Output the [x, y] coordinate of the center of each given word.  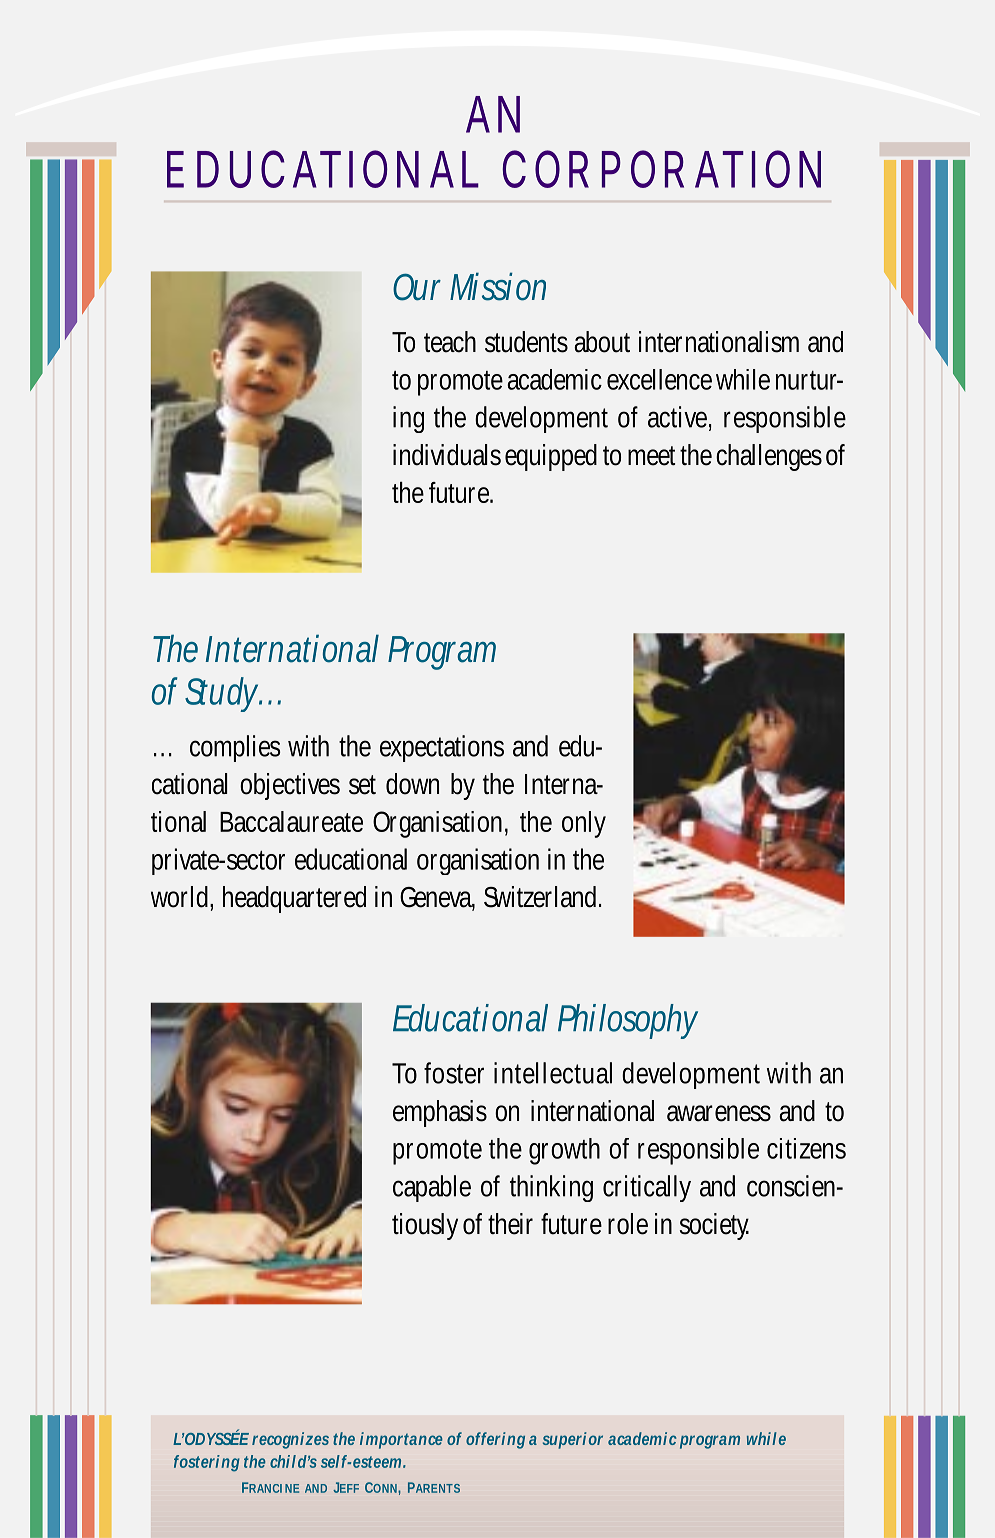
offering [495, 1440]
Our [417, 287]
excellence [659, 379]
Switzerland [542, 897]
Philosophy [628, 1021]
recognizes [290, 1440]
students [526, 342]
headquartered [294, 899]
